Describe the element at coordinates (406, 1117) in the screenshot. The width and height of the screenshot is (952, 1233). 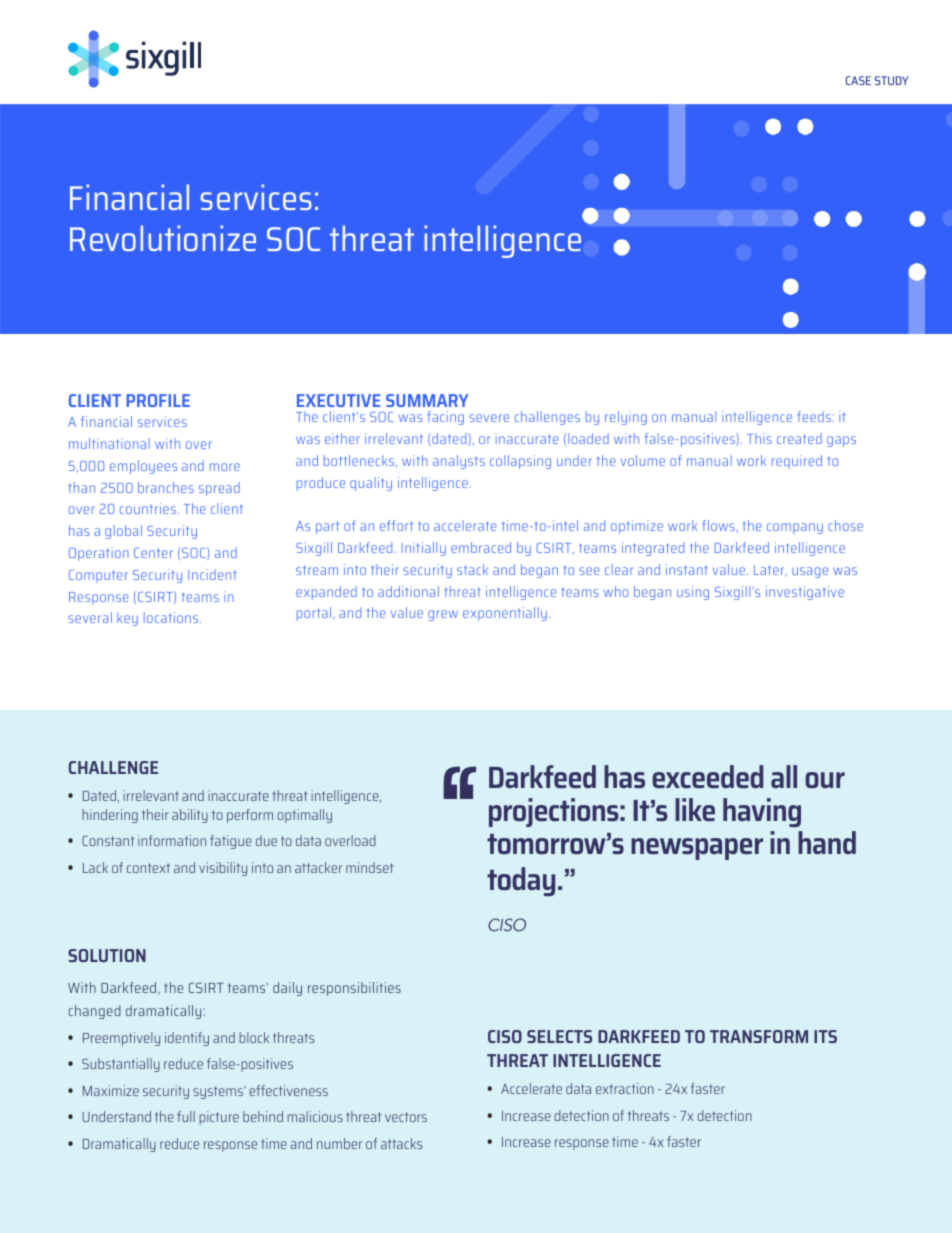
I see `vectors` at that location.
